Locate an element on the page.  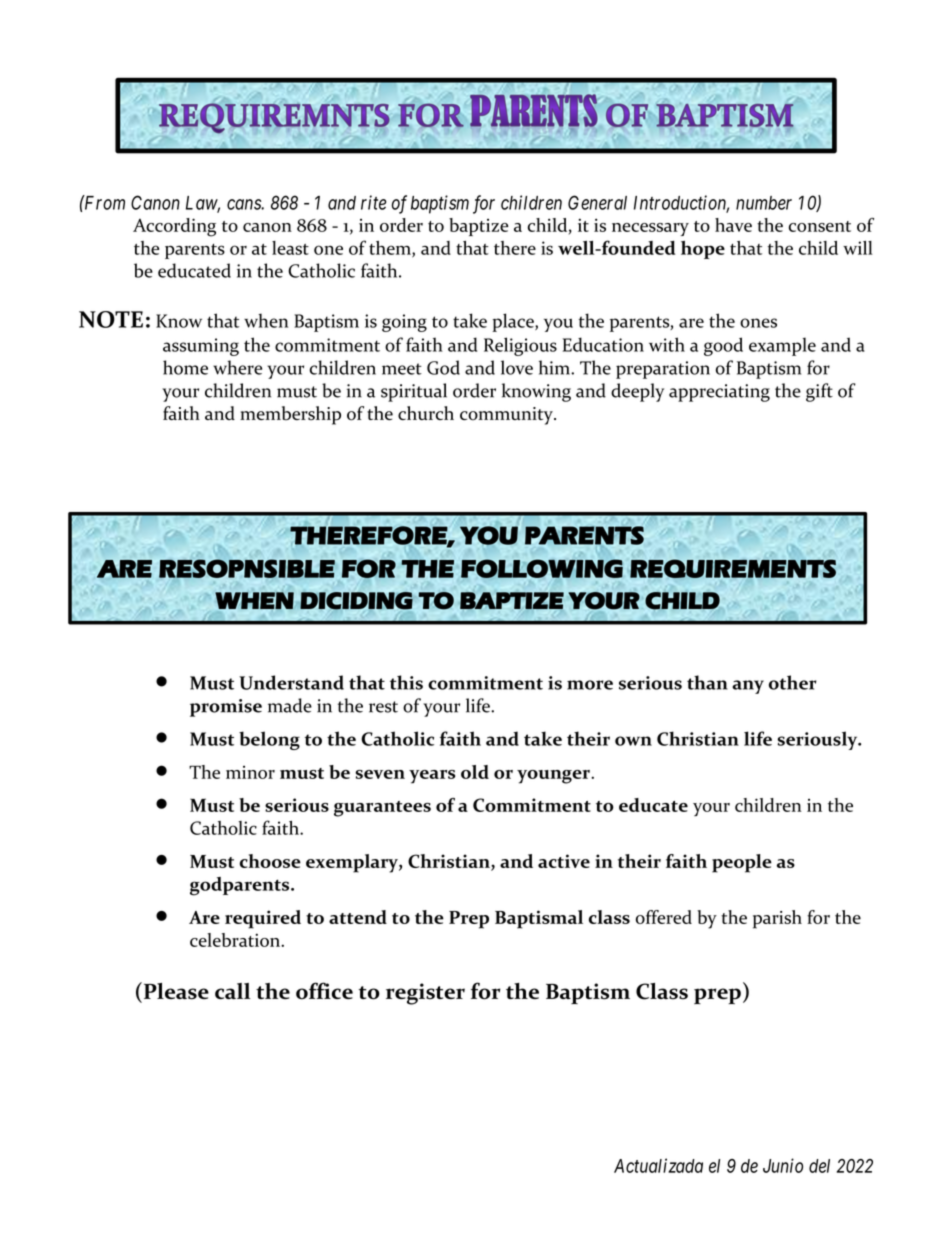
required is located at coordinates (263, 919).
